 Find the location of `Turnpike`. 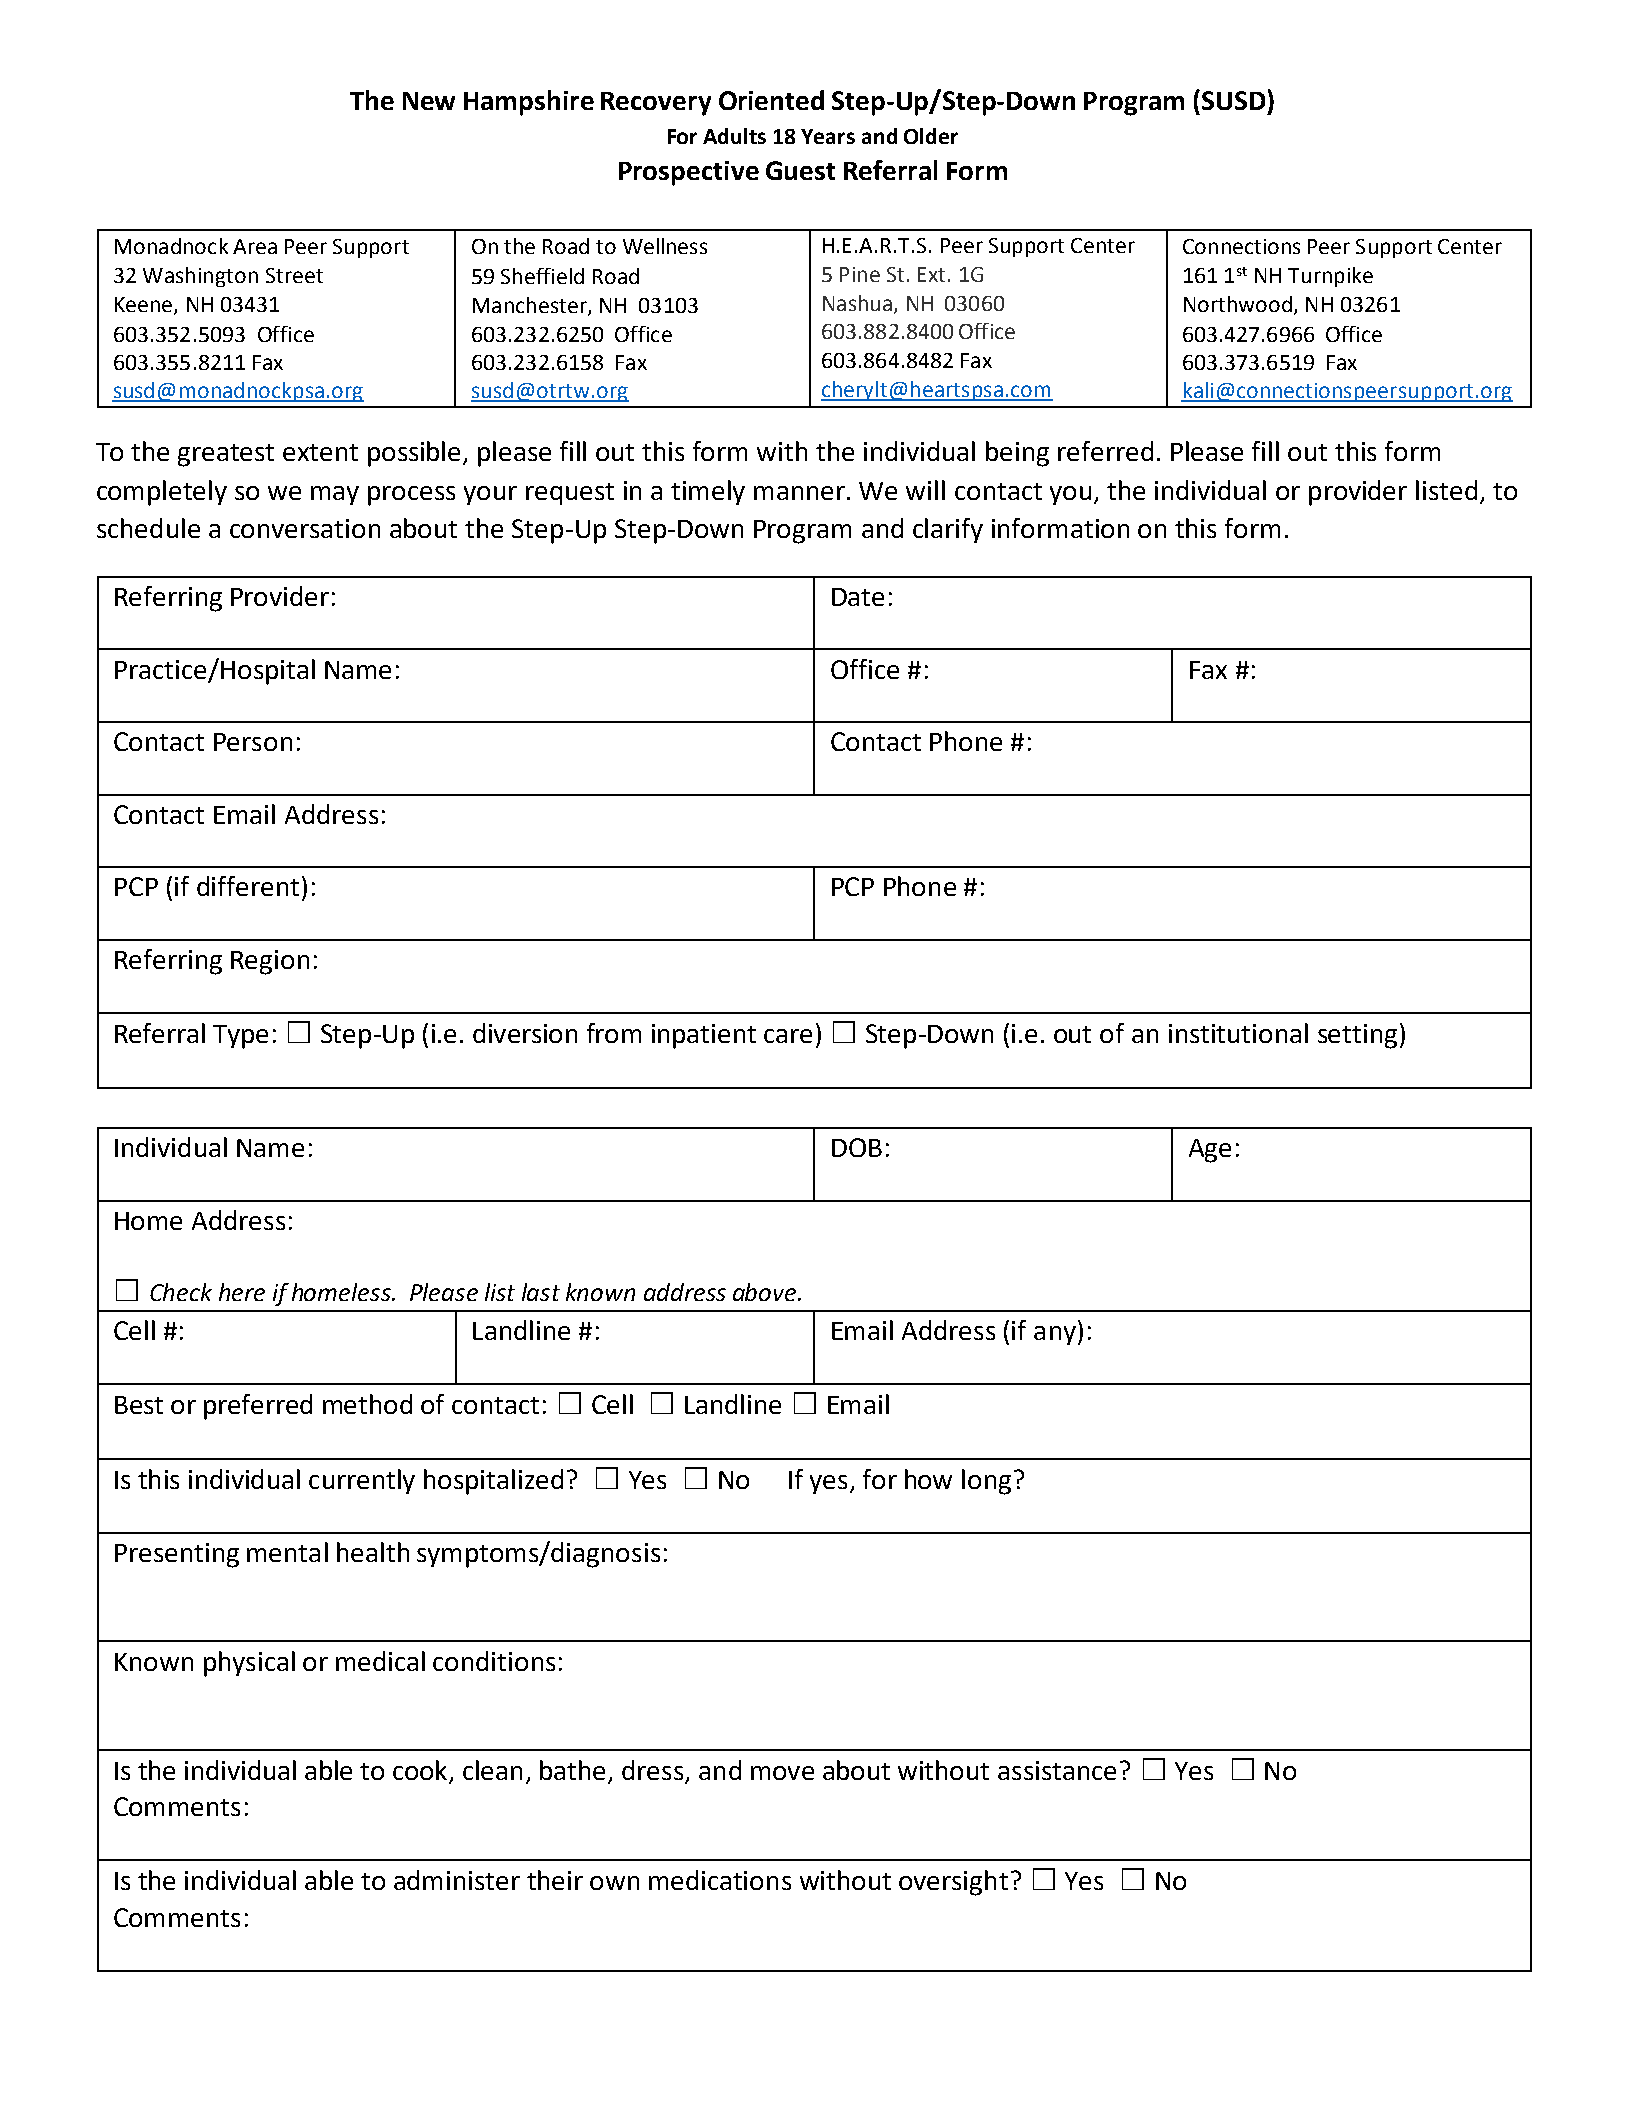

Turnpike is located at coordinates (1330, 277).
